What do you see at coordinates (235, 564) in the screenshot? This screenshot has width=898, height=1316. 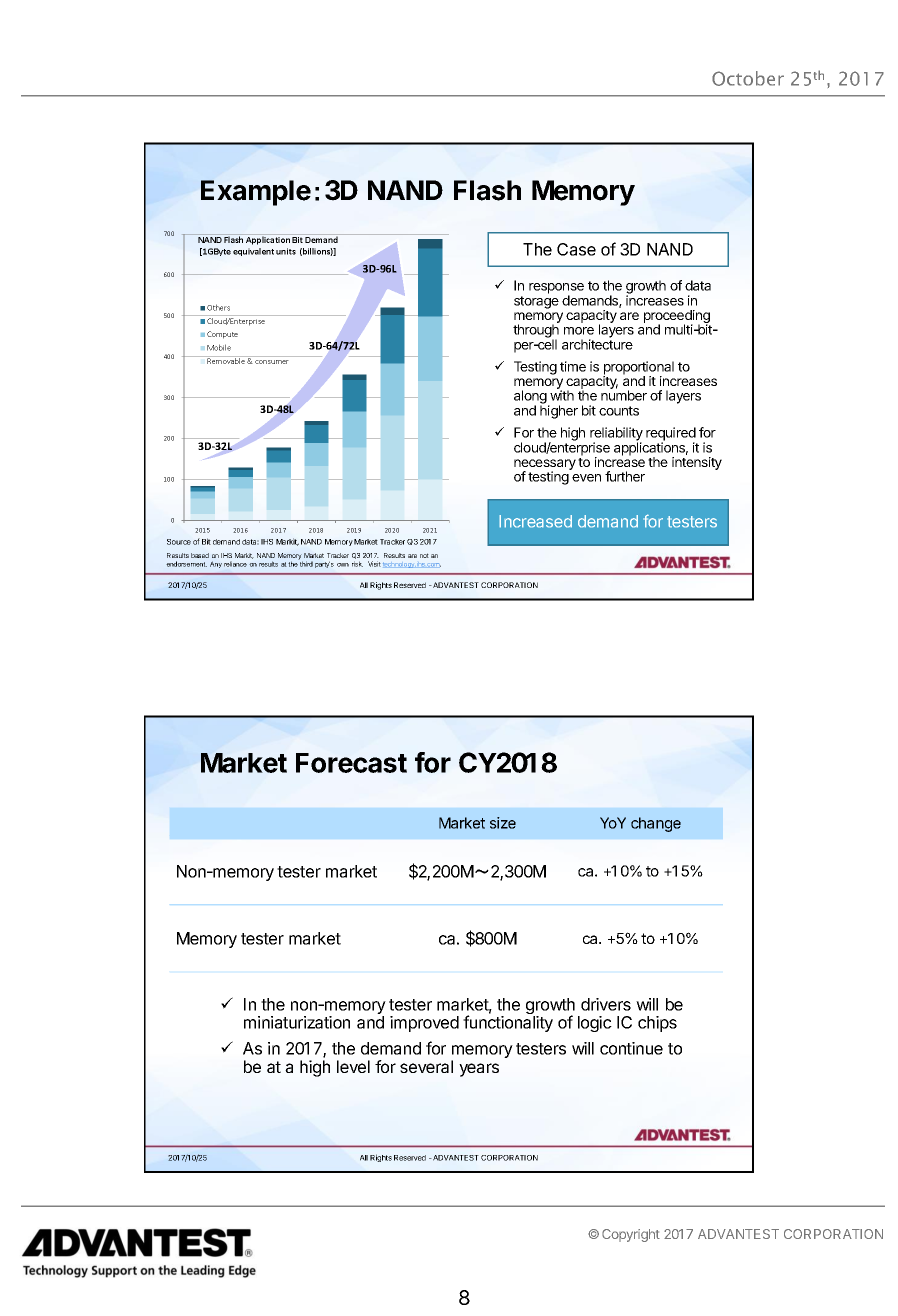 I see `reliance` at bounding box center [235, 564].
